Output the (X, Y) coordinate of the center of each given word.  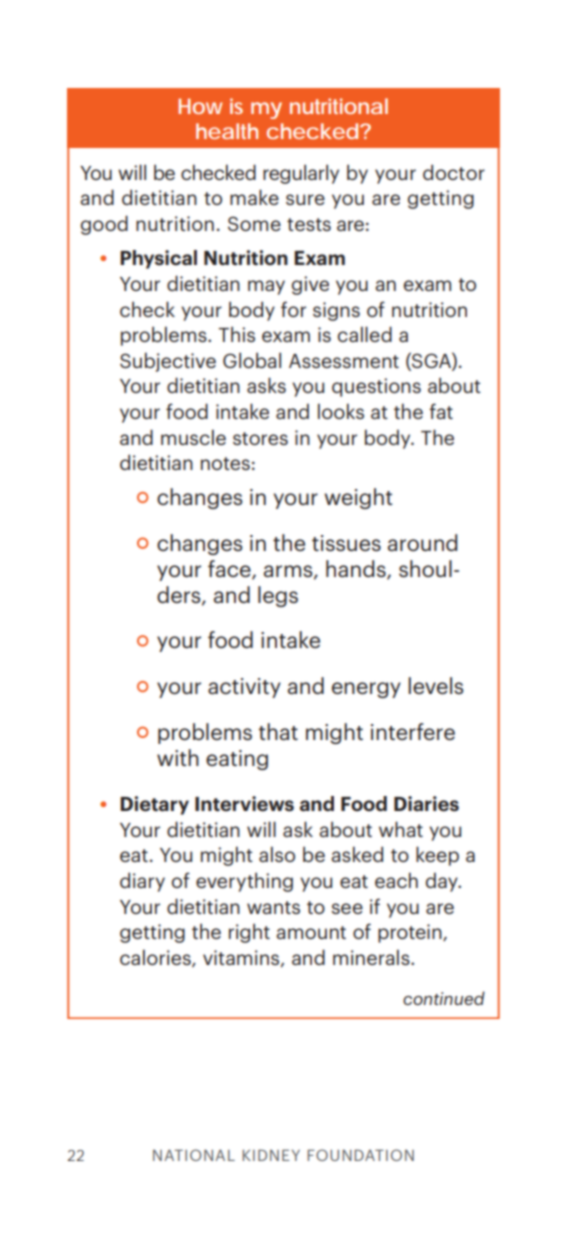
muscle (193, 437)
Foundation (360, 1155)
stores (260, 438)
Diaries (426, 804)
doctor (454, 172)
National (194, 1155)
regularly (301, 174)
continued (444, 998)
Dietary (154, 805)
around (422, 542)
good (104, 225)
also (277, 854)
